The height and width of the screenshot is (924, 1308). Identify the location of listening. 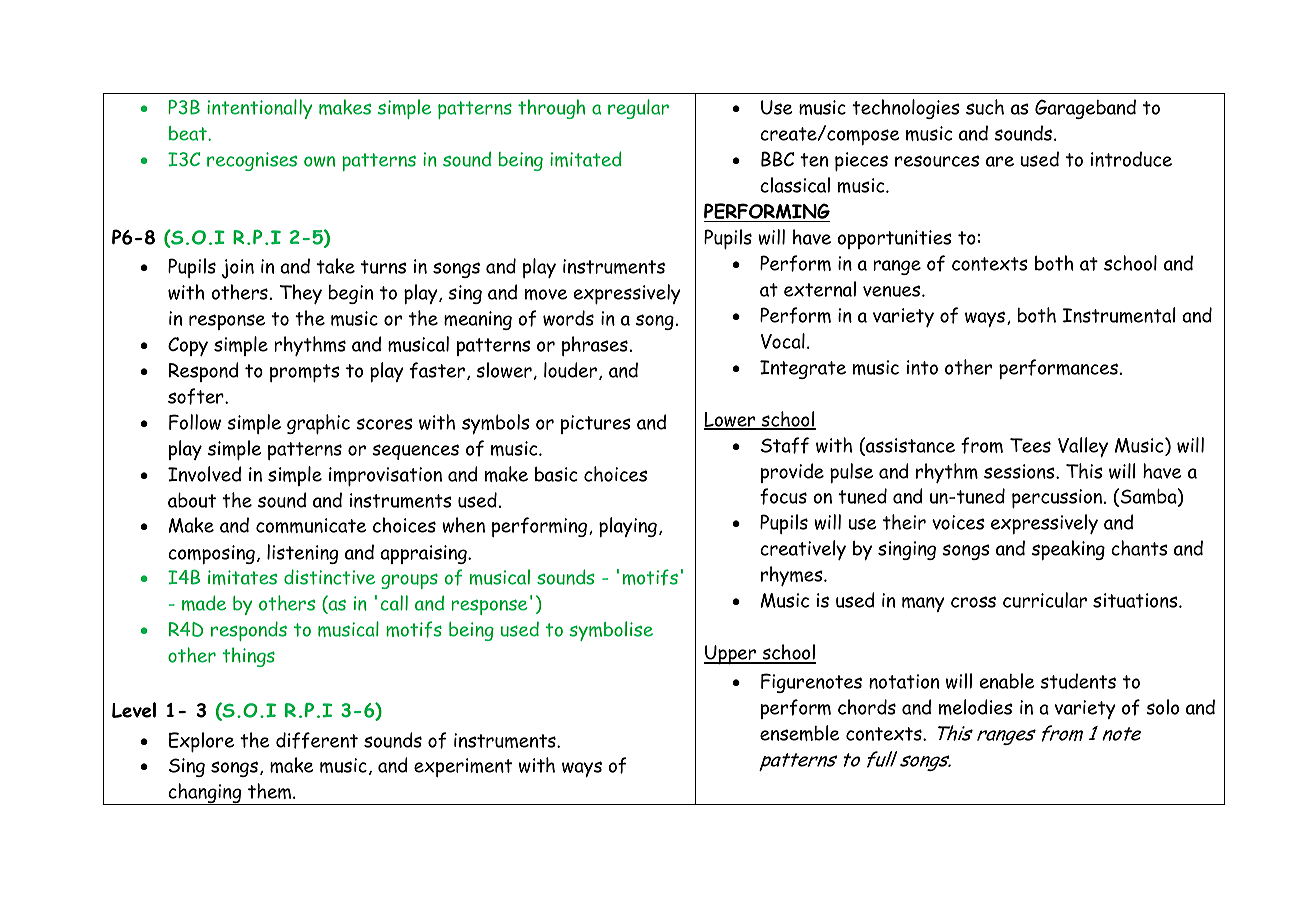
(302, 554).
